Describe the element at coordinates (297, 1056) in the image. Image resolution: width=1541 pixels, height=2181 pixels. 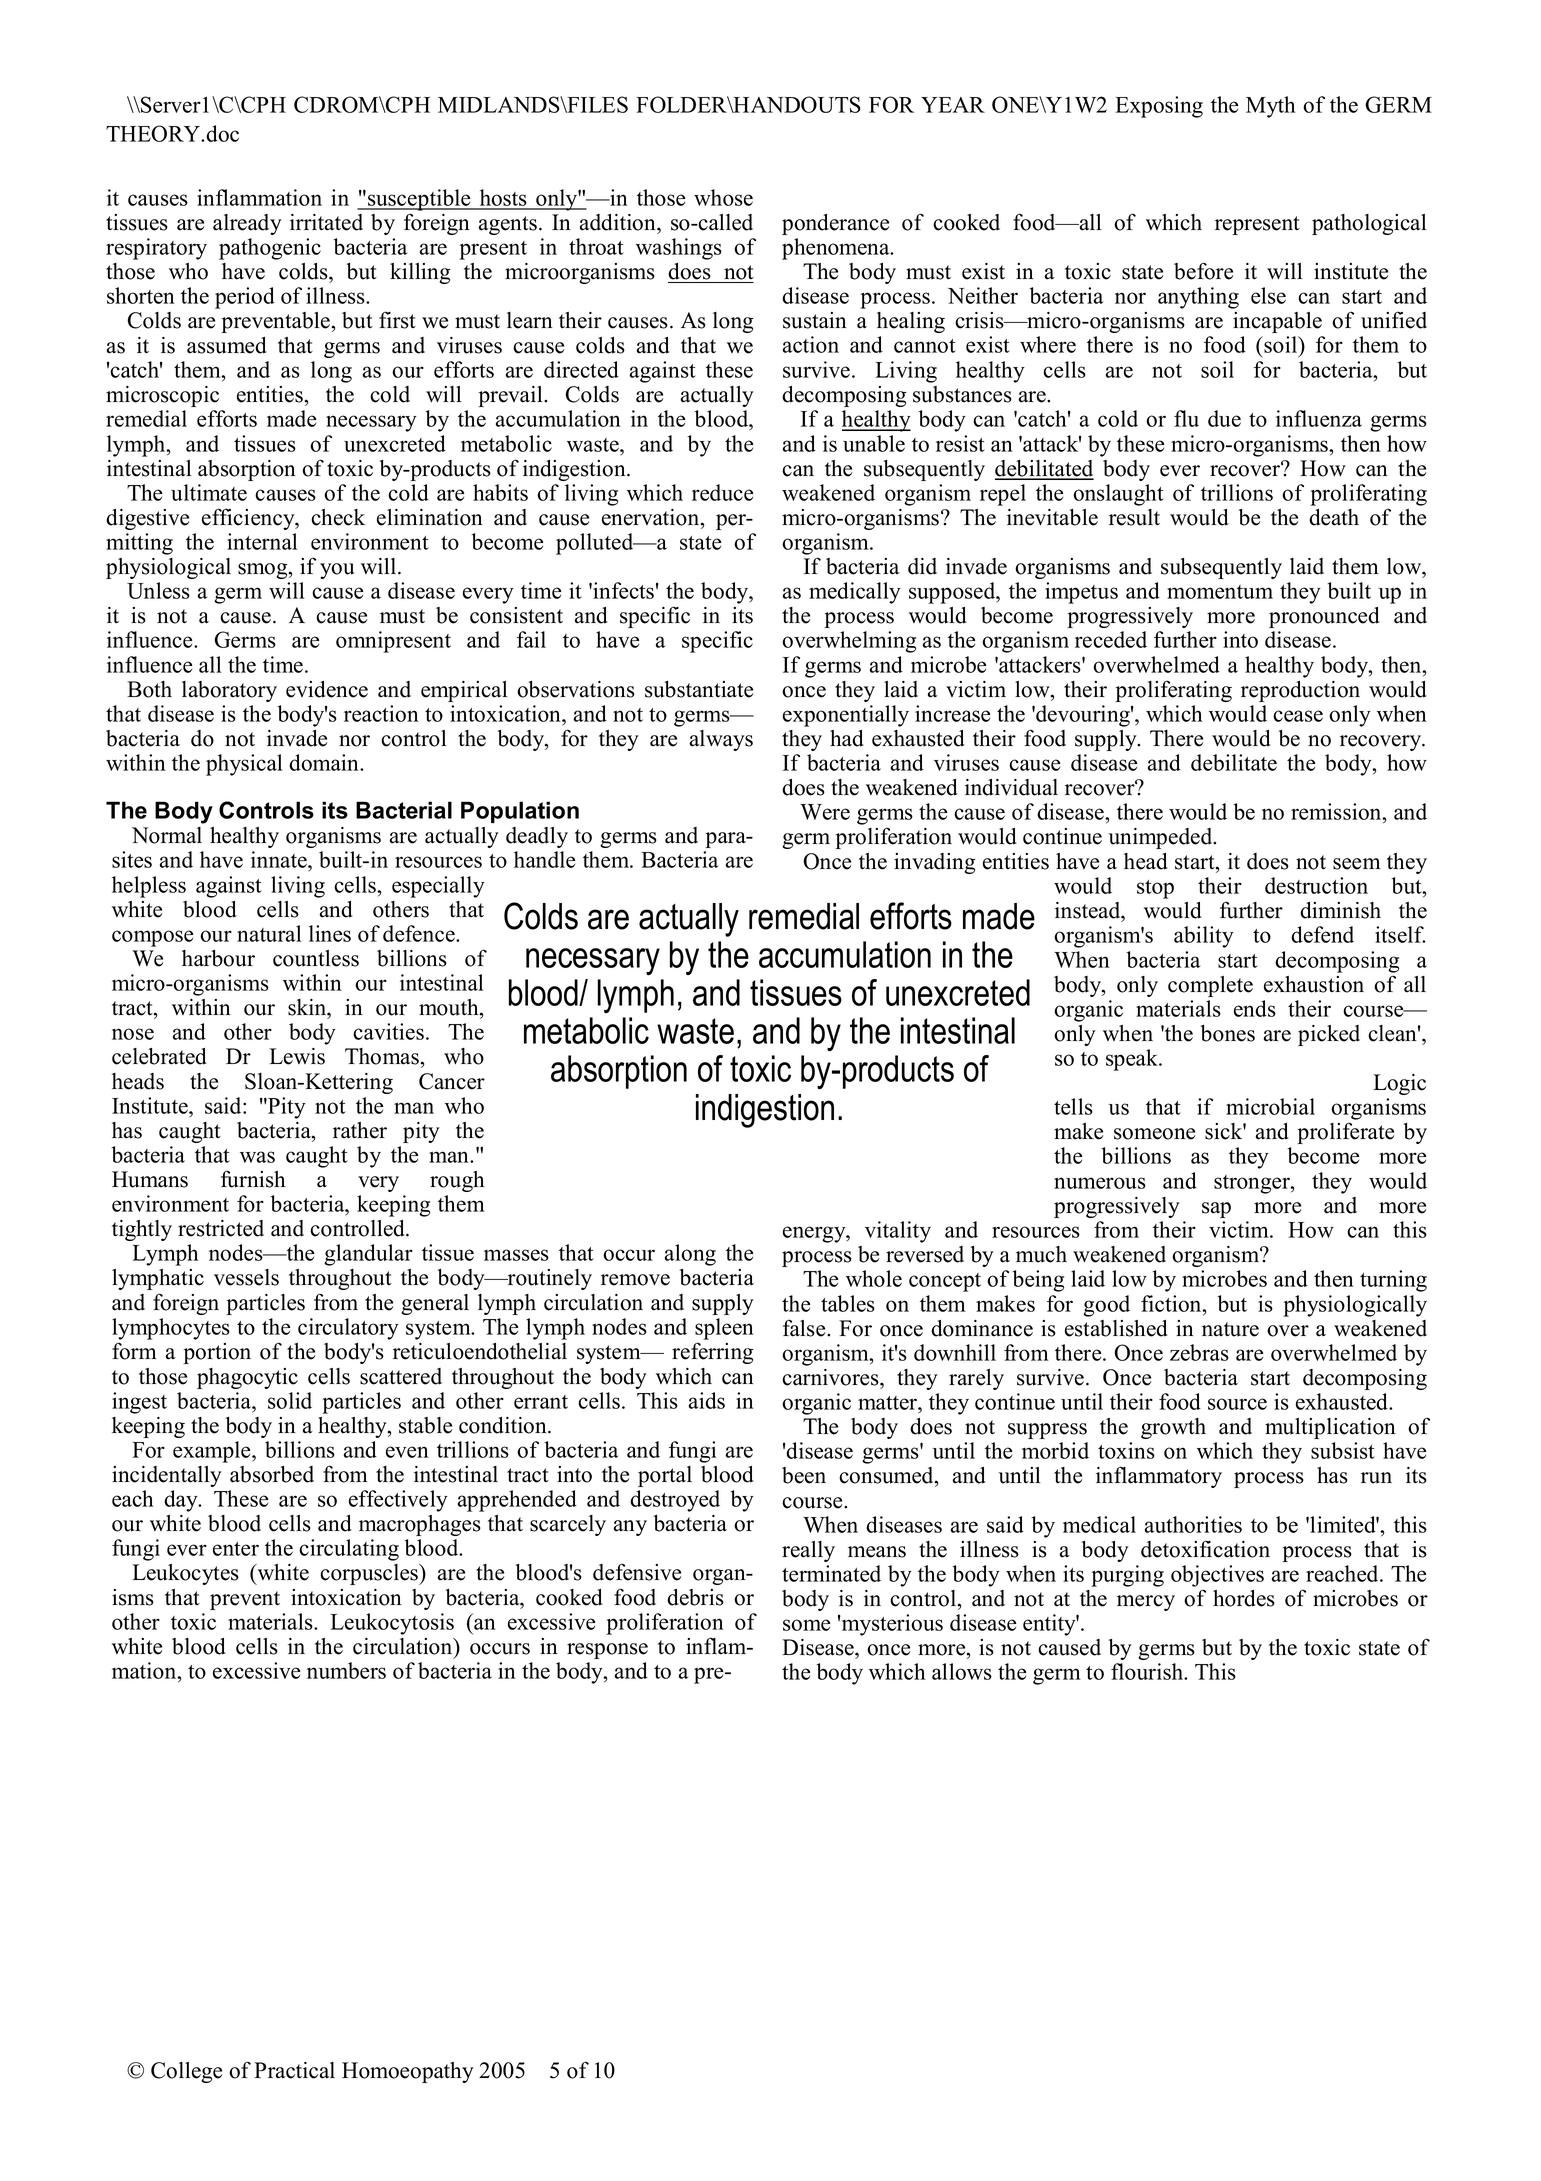
I see `Lewis` at that location.
